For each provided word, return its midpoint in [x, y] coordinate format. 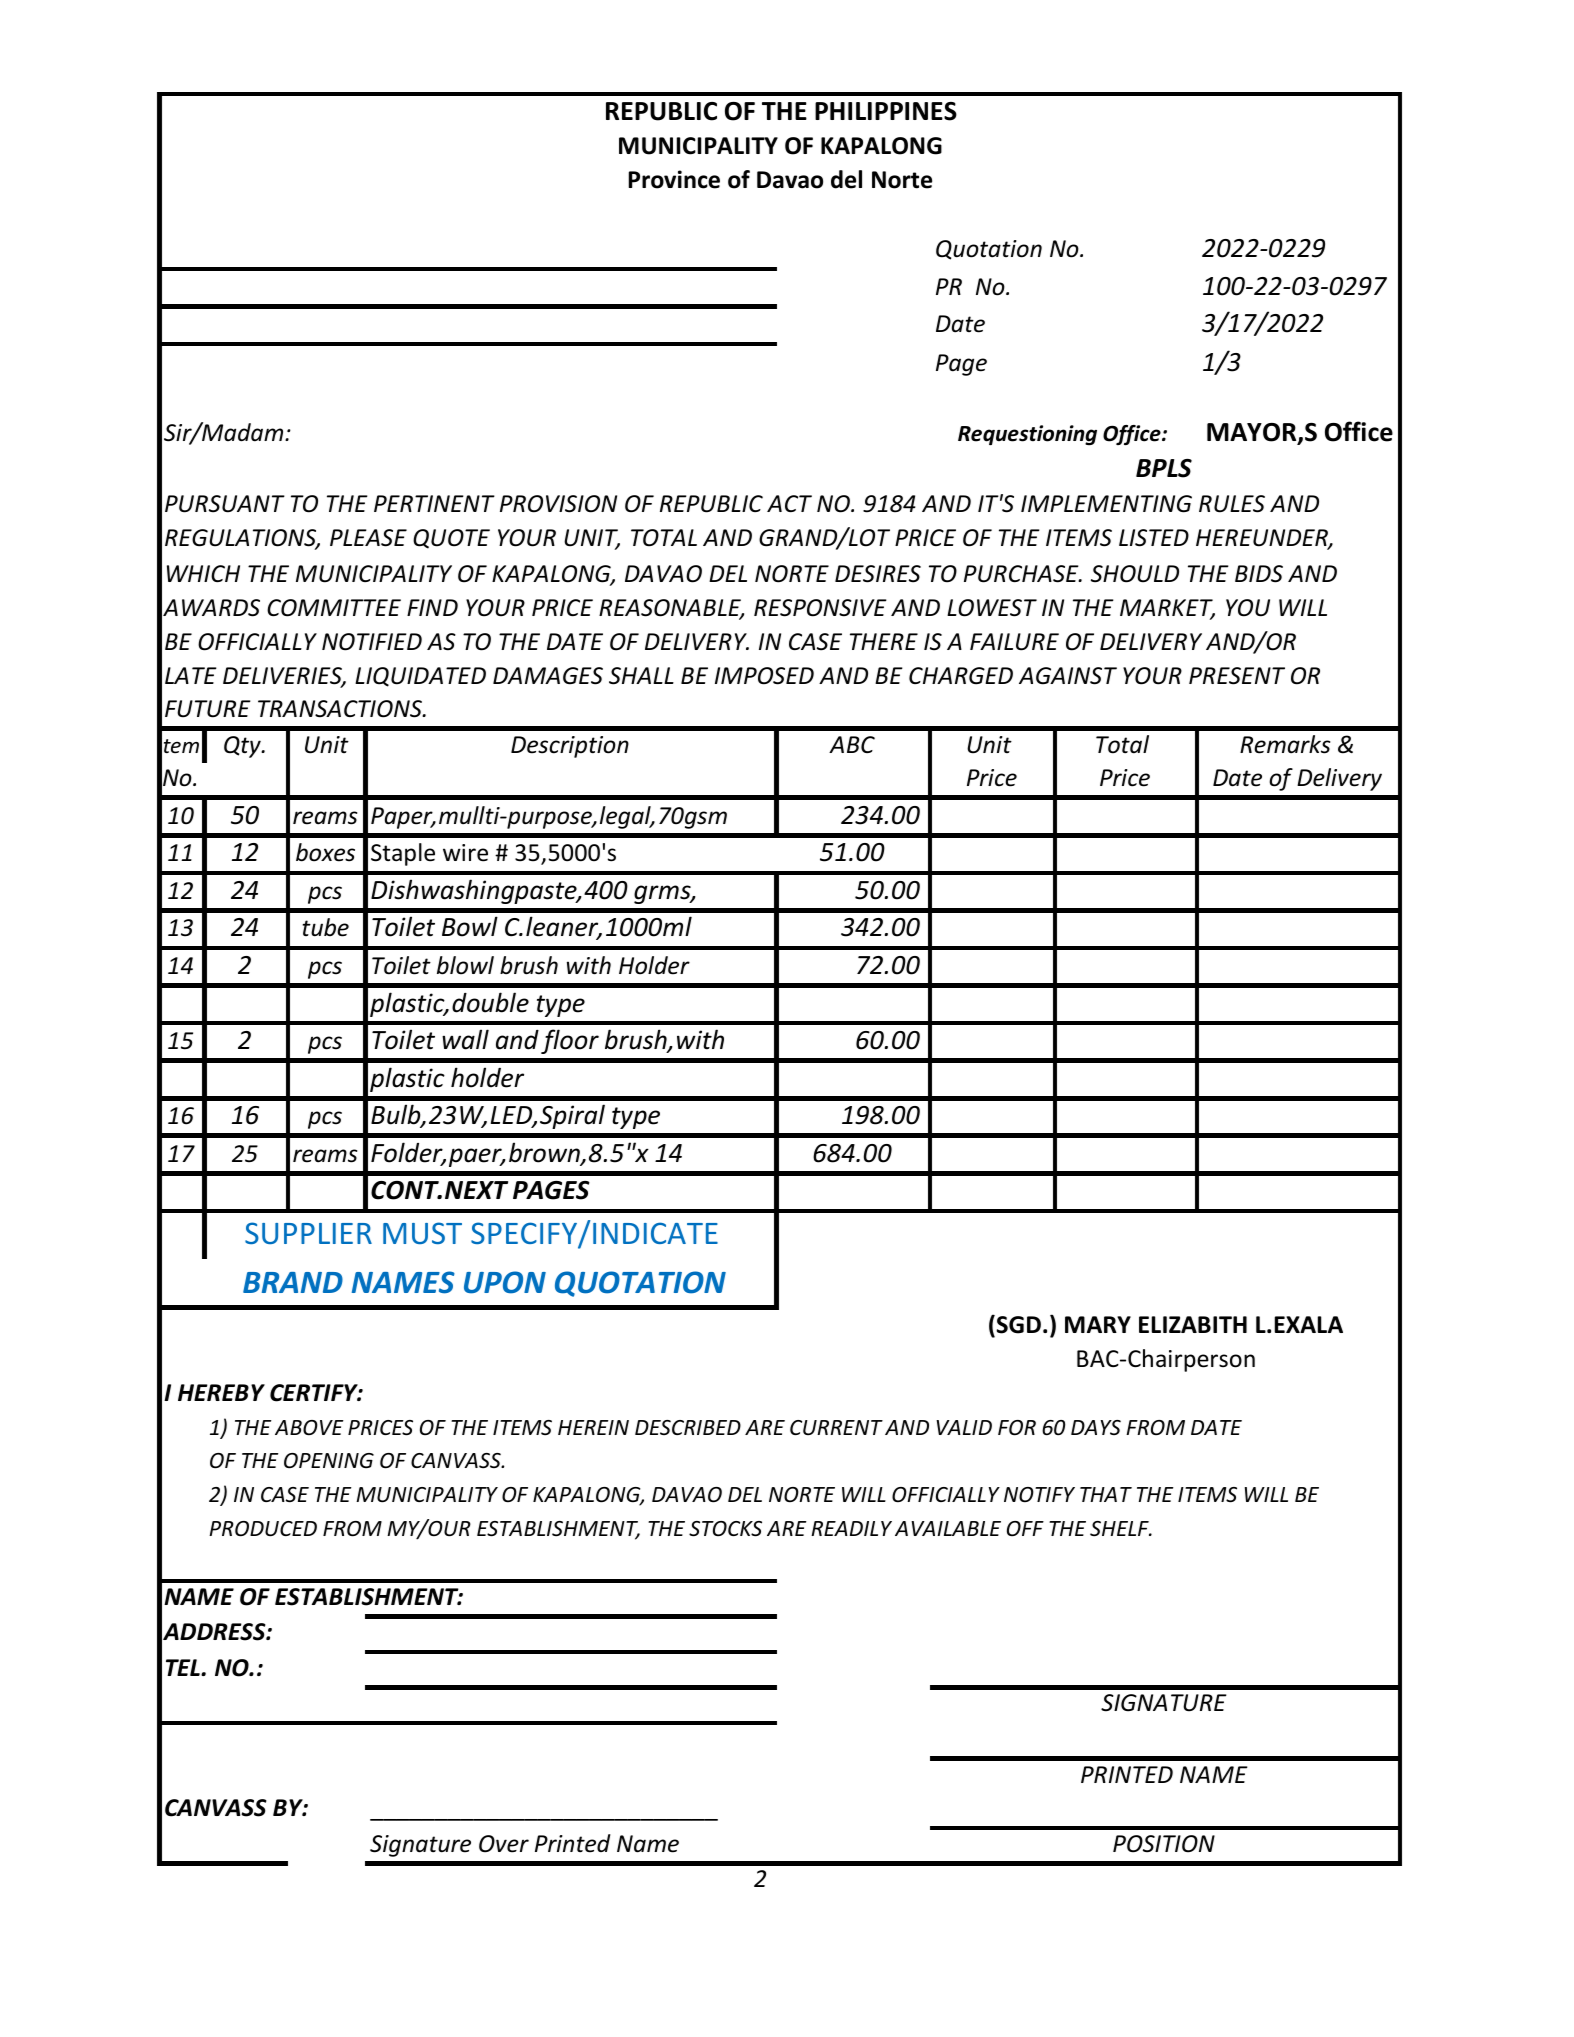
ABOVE [309, 1428]
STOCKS [725, 1529]
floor [570, 1041]
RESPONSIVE [820, 608]
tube [326, 927]
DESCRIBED [688, 1427]
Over [504, 1844]
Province [674, 179]
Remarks [1285, 744]
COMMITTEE [334, 608]
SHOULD [1135, 574]
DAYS [1096, 1427]
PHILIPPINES [886, 111]
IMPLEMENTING [1106, 504]
